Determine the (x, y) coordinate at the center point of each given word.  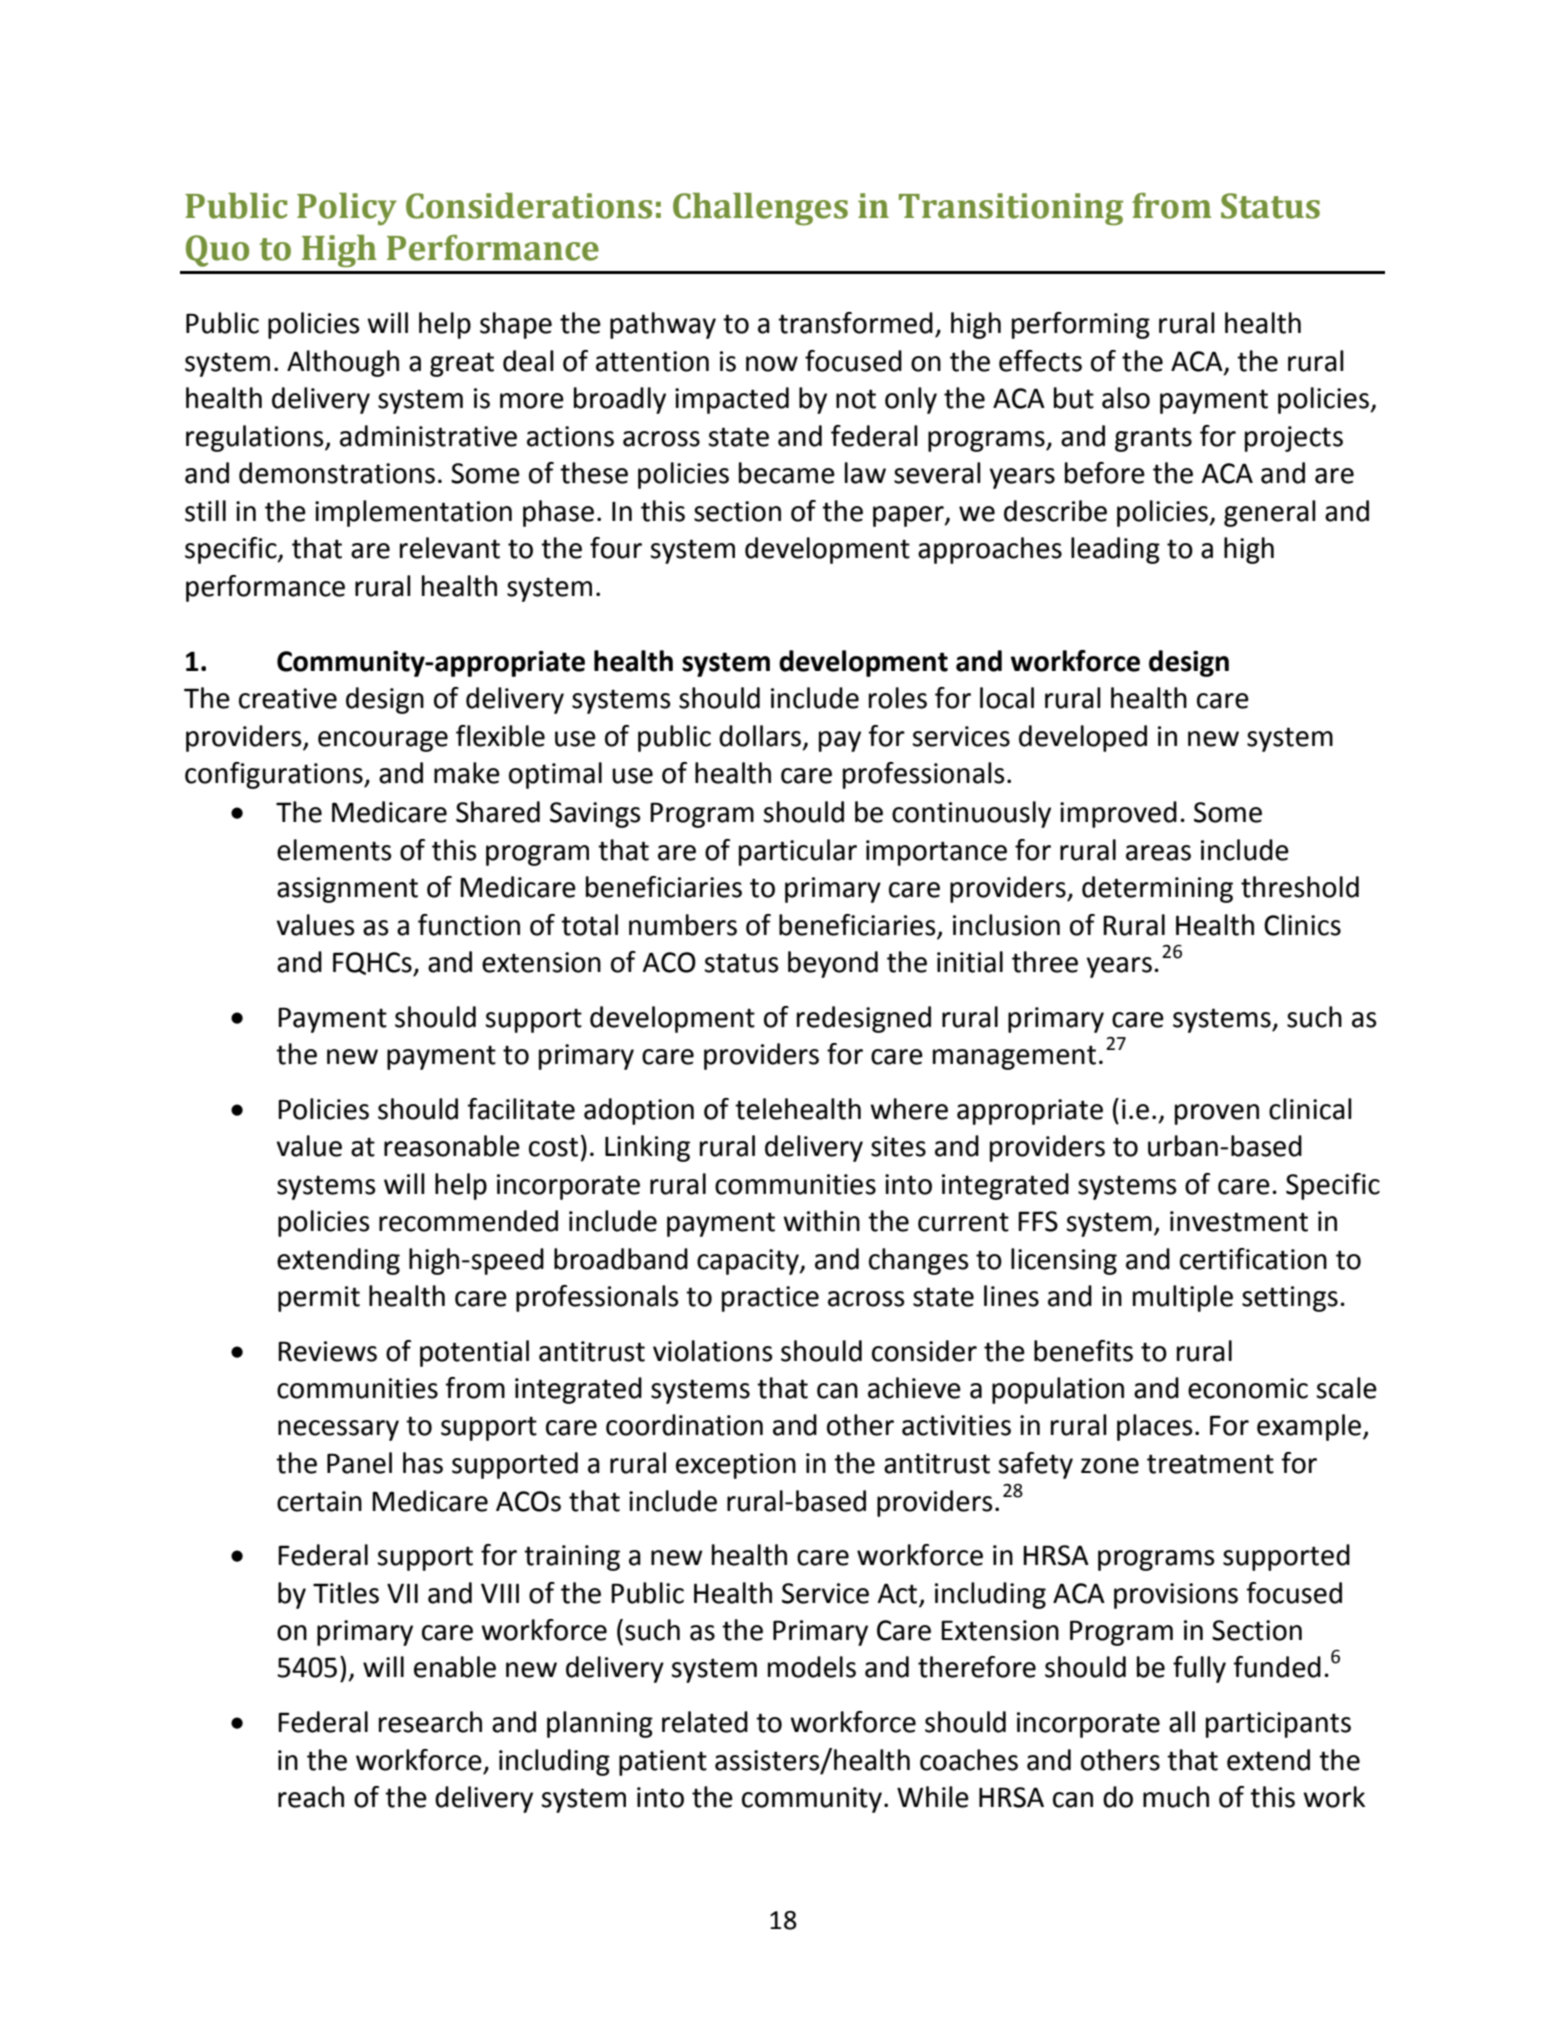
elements (334, 850)
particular (798, 852)
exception (736, 1466)
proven (1217, 1114)
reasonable (452, 1146)
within (821, 1221)
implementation (413, 513)
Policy (347, 209)
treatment (1210, 1464)
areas (1158, 853)
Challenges (760, 209)
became (787, 473)
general (1270, 513)
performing (1081, 325)
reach (311, 1797)
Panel (359, 1463)
